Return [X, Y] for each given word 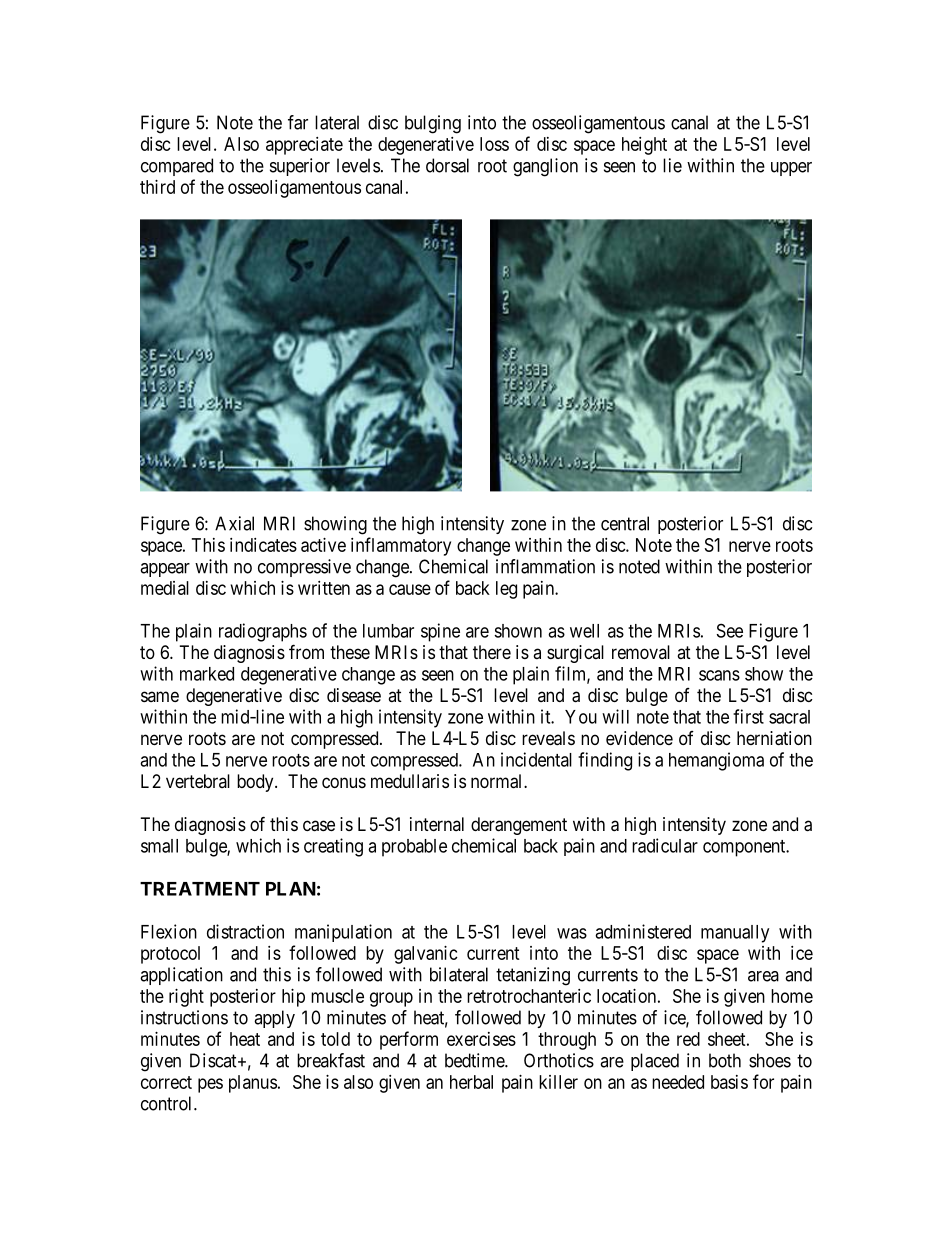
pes [210, 1085]
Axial [234, 523]
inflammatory [401, 546]
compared [177, 167]
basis [729, 1082]
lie [672, 165]
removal [641, 652]
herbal [471, 1082]
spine [440, 632]
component [745, 848]
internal [437, 824]
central [625, 523]
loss [494, 144]
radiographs [263, 632]
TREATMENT [200, 889]
